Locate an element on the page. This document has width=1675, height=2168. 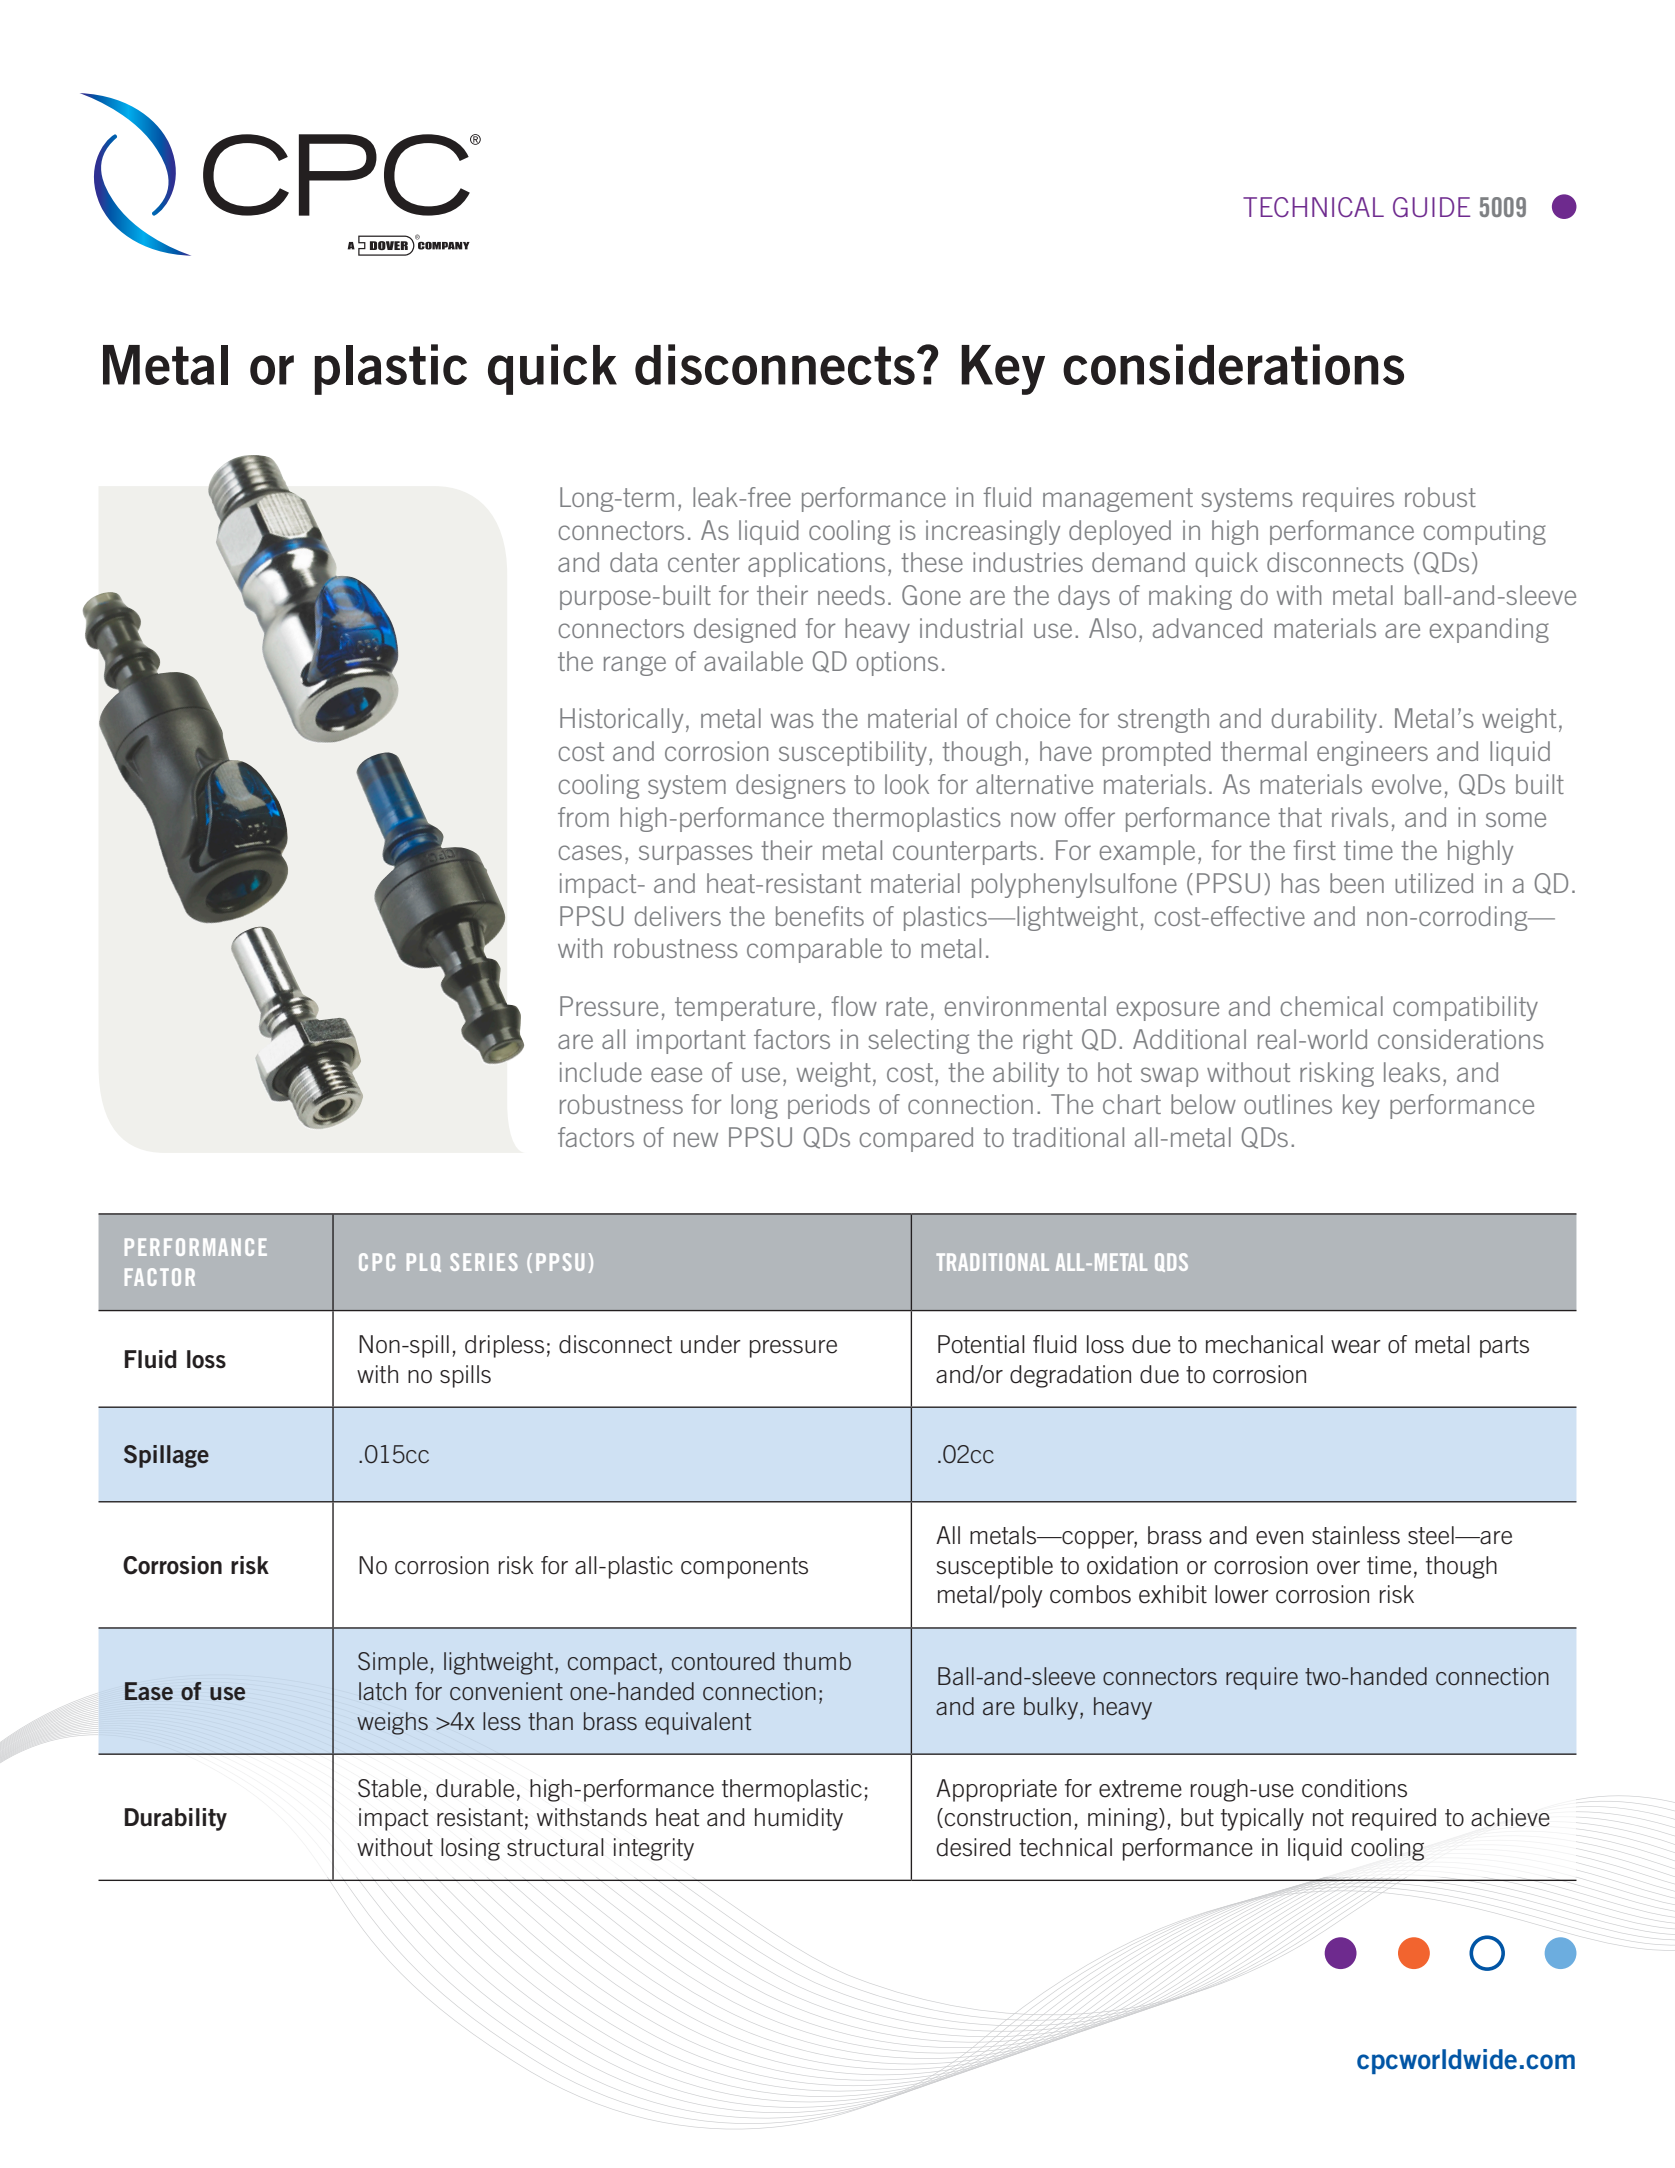
GUIDE is located at coordinates (1431, 207).
